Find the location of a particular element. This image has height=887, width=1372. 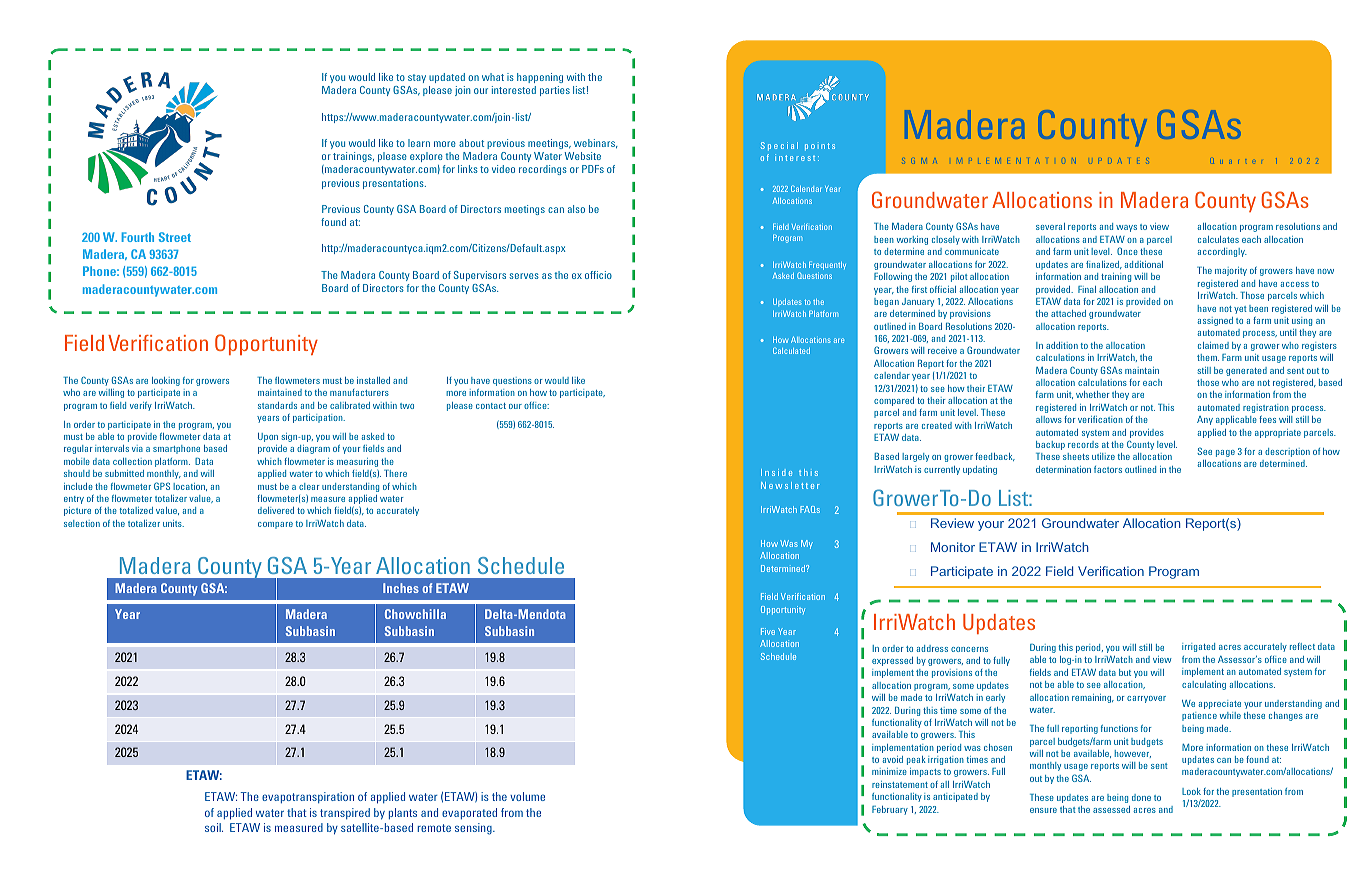

standards is located at coordinates (277, 405).
